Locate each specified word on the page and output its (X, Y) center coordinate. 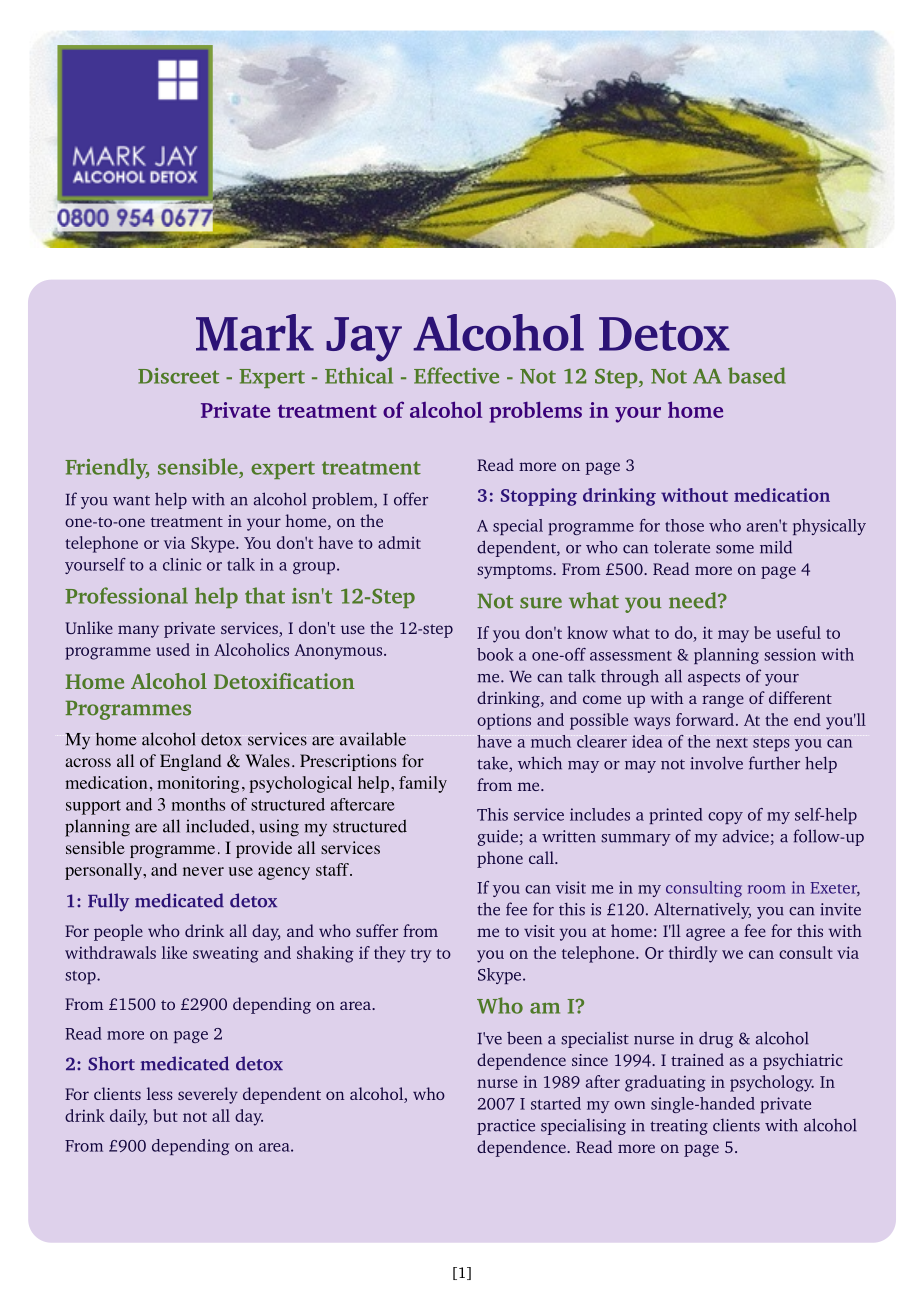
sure (541, 603)
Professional (126, 595)
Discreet (178, 376)
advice (746, 836)
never (203, 871)
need (694, 600)
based (757, 375)
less (160, 1093)
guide (497, 838)
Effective (456, 375)
